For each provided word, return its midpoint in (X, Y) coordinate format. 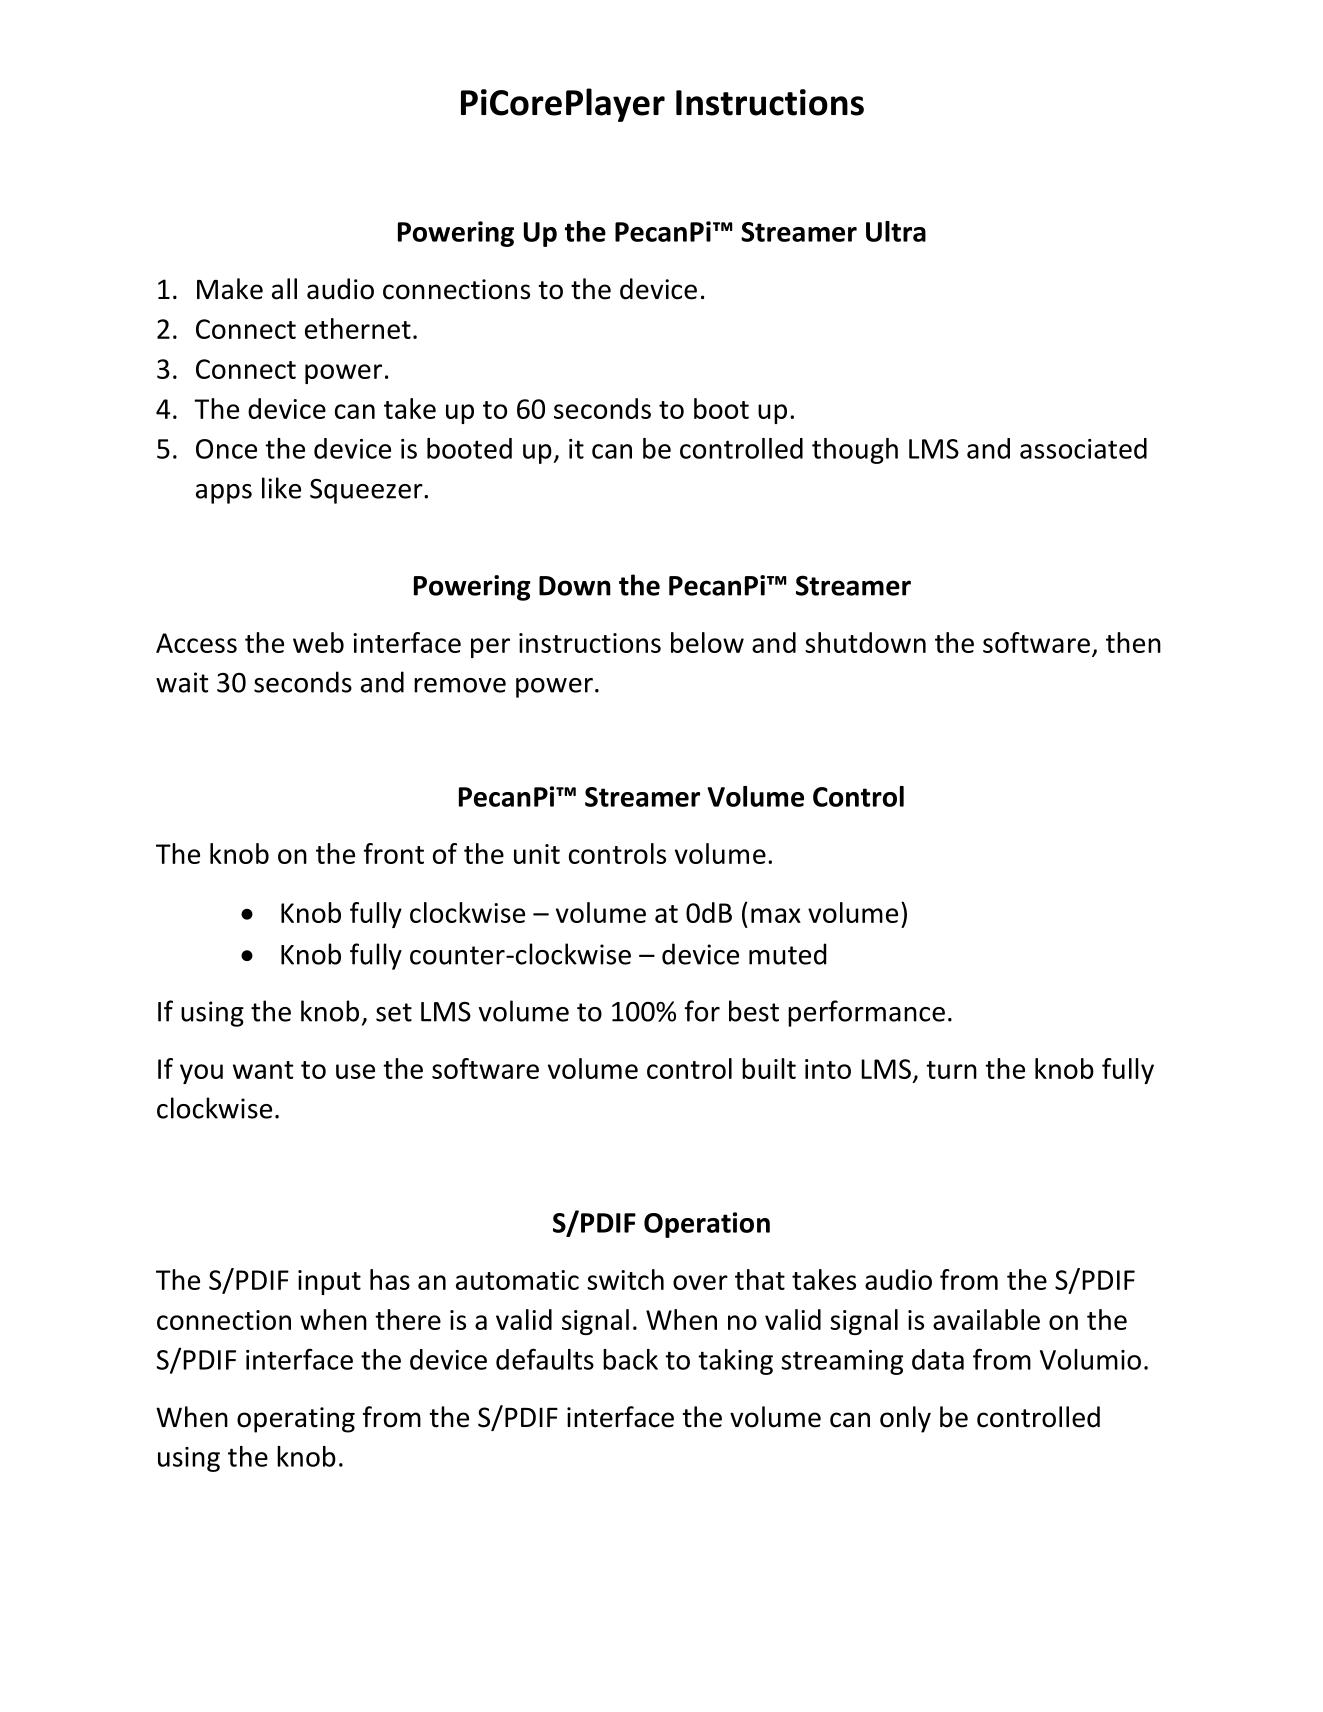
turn (951, 1070)
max (776, 915)
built (769, 1068)
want (263, 1070)
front (394, 853)
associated (1083, 448)
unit (537, 854)
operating (296, 1420)
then (1133, 642)
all (284, 289)
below (707, 642)
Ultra (896, 231)
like (281, 488)
